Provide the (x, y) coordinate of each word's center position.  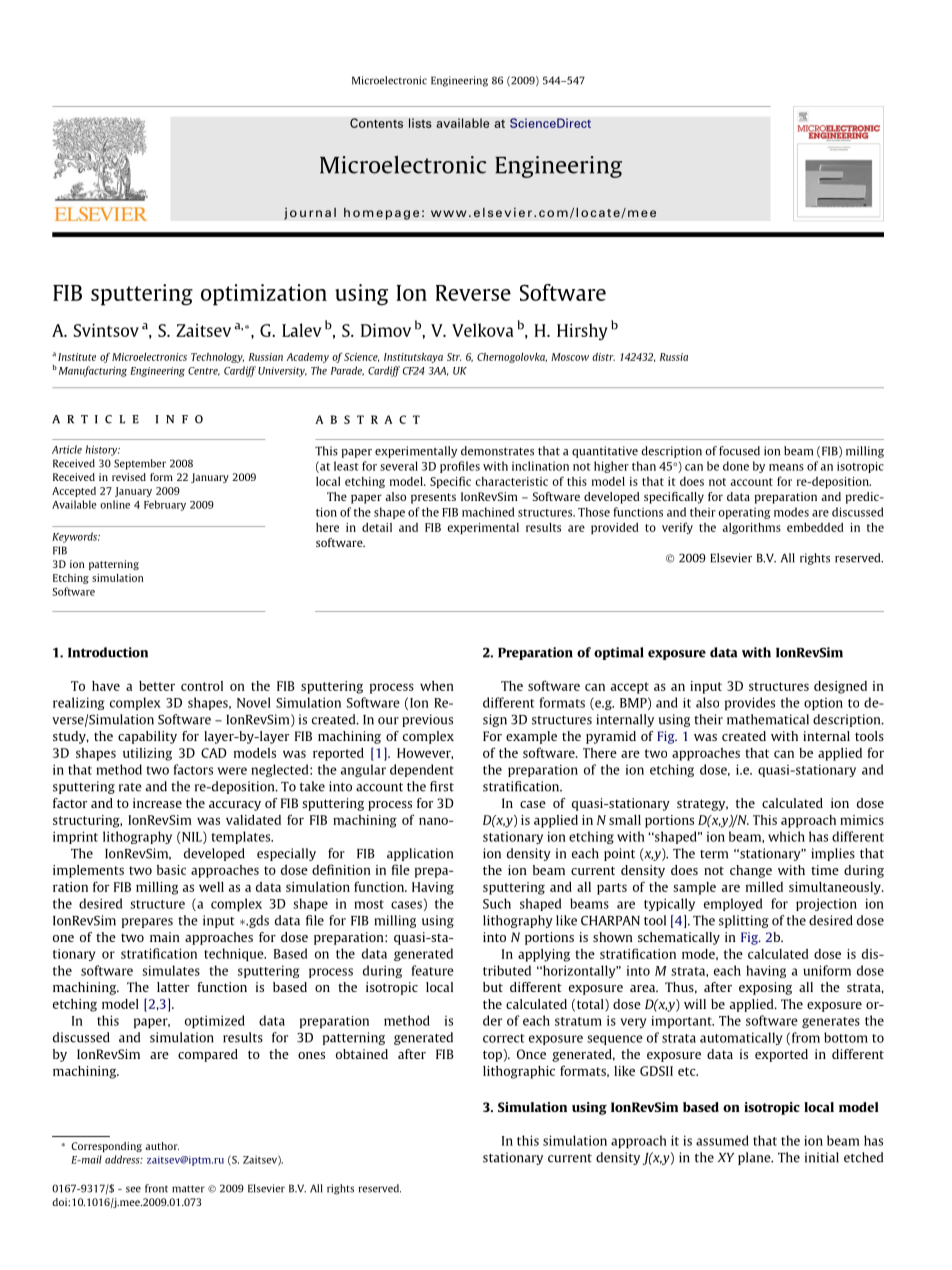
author (162, 1146)
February (165, 505)
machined (488, 512)
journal (310, 213)
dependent (422, 770)
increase (157, 803)
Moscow (570, 357)
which (786, 836)
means (786, 467)
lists (420, 123)
